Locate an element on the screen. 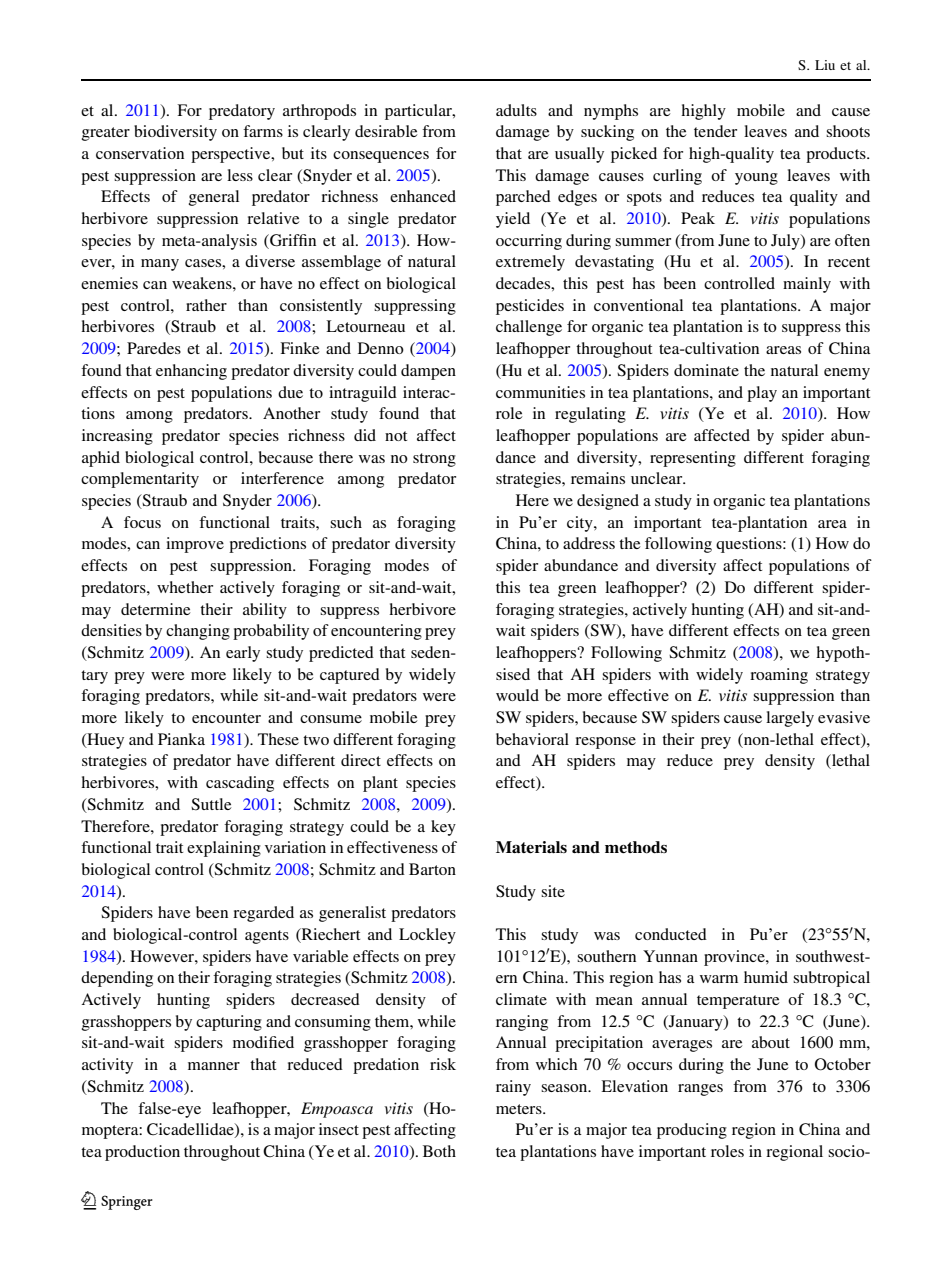 This screenshot has height=1284, width=952. Barton is located at coordinates (432, 869).
